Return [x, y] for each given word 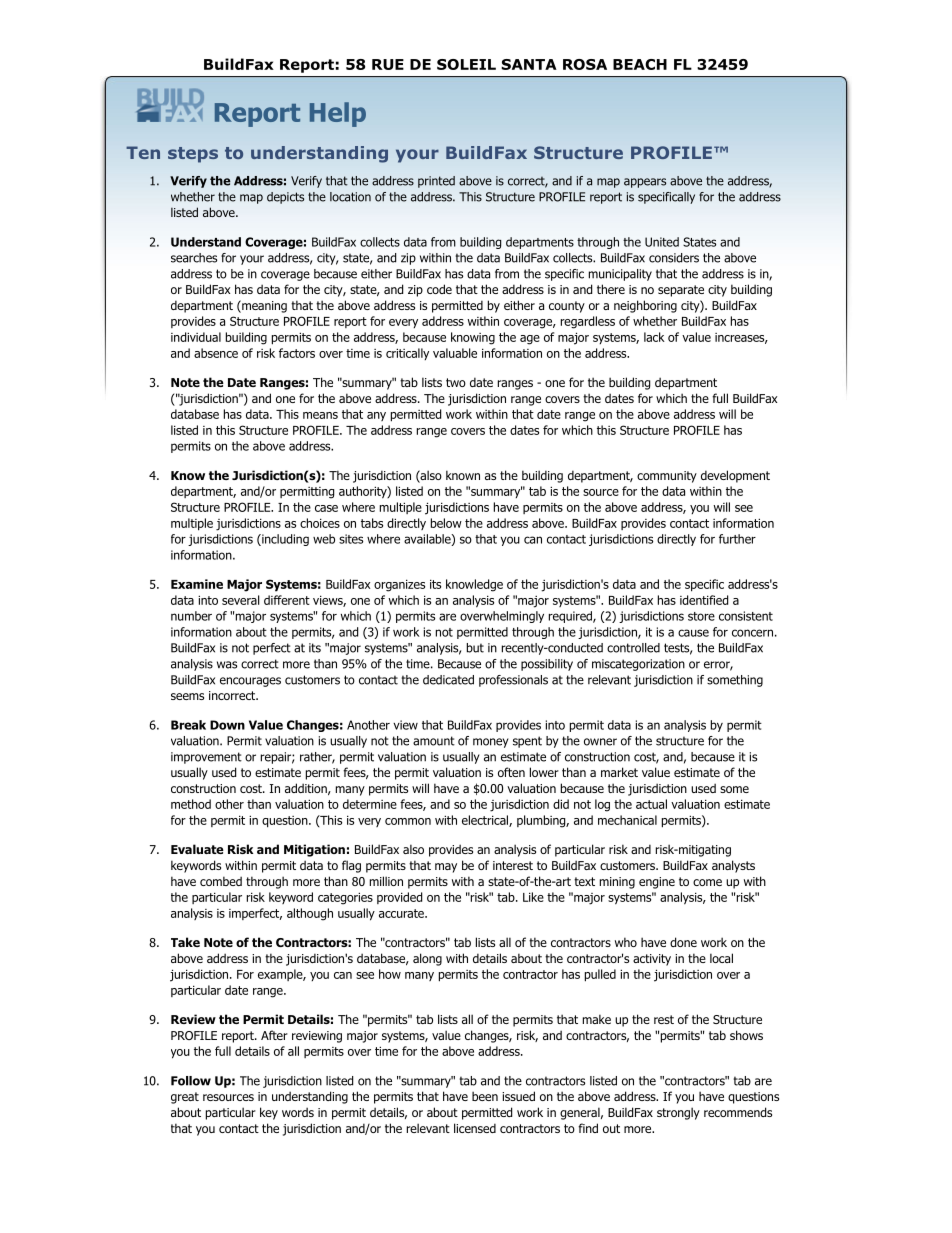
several [241, 600]
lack [654, 337]
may [446, 868]
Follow [191, 1081]
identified [704, 600]
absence [216, 353]
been [485, 1096]
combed [221, 881]
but [475, 648]
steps [193, 155]
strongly [678, 1113]
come [707, 882]
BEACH [640, 64]
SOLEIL [466, 64]
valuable [455, 353]
